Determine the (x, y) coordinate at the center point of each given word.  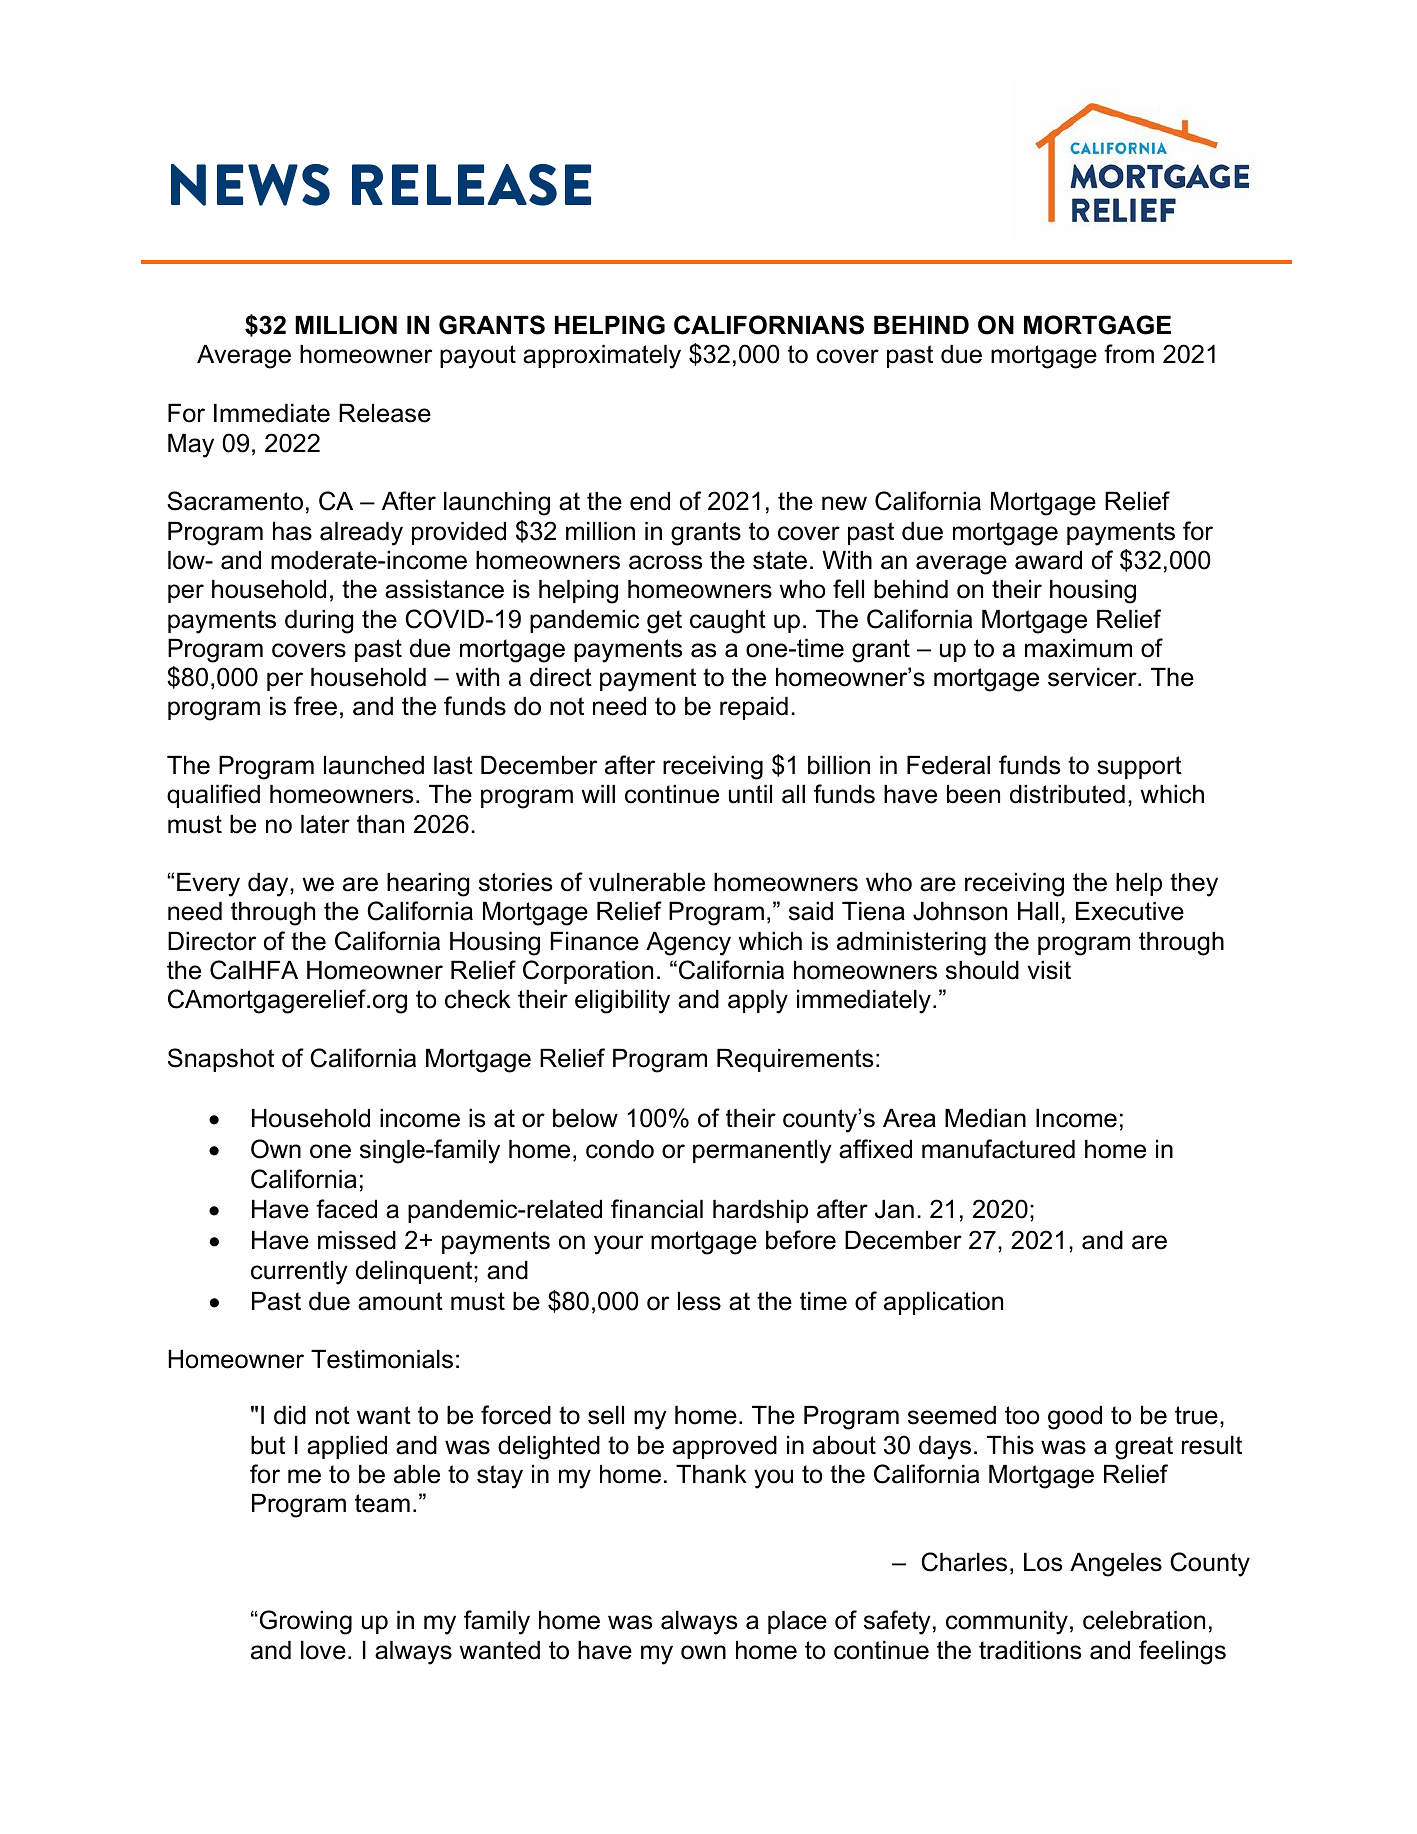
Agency (688, 944)
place (797, 1622)
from (1129, 354)
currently (299, 1273)
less (699, 1301)
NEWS (250, 185)
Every (208, 885)
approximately (602, 357)
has (292, 531)
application (943, 1303)
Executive (1130, 911)
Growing (304, 1622)
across (665, 562)
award (1048, 560)
